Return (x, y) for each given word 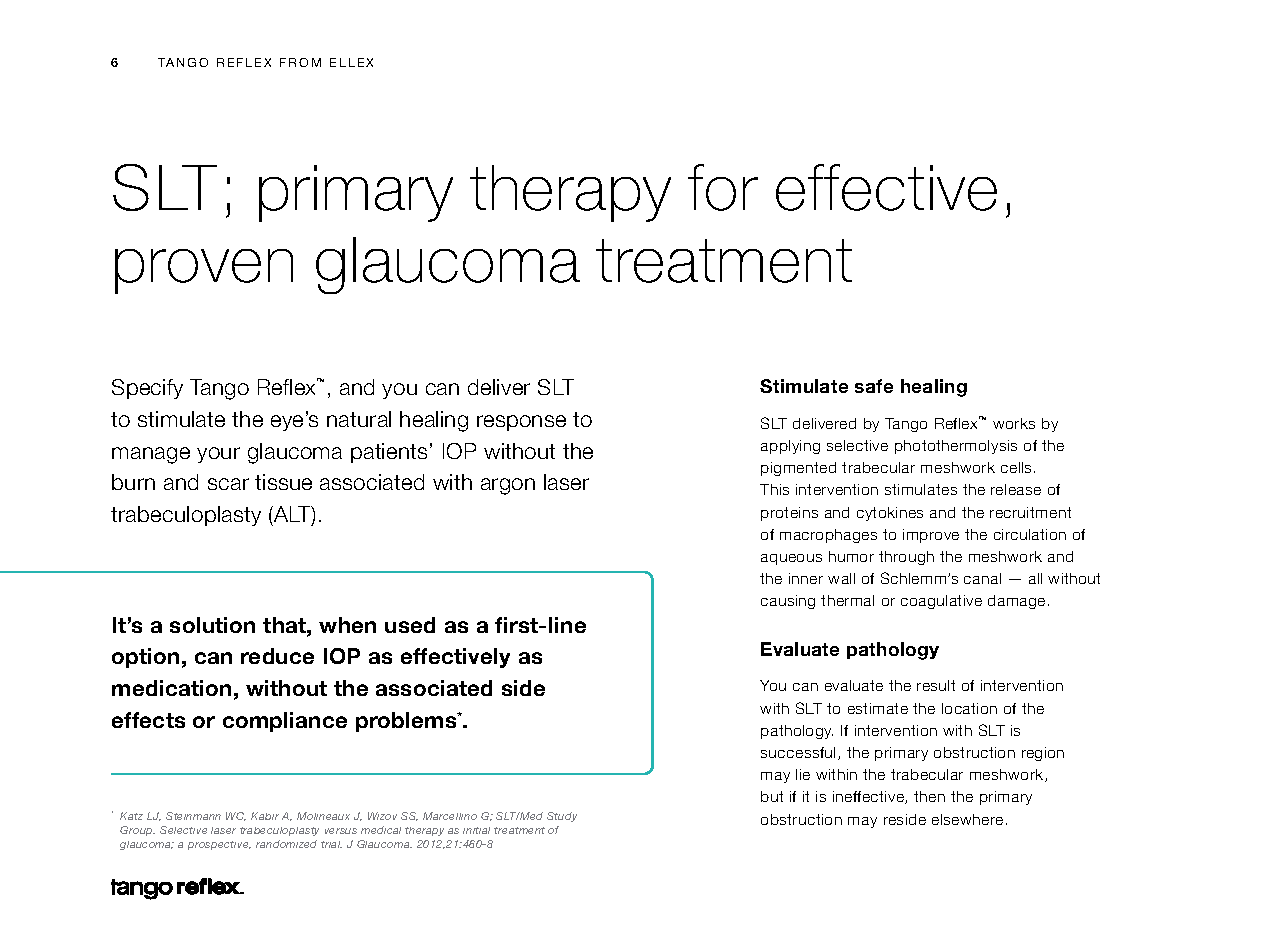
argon (508, 486)
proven (204, 271)
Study (562, 817)
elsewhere (967, 819)
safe (874, 386)
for (723, 187)
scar (228, 484)
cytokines (890, 514)
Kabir (265, 816)
